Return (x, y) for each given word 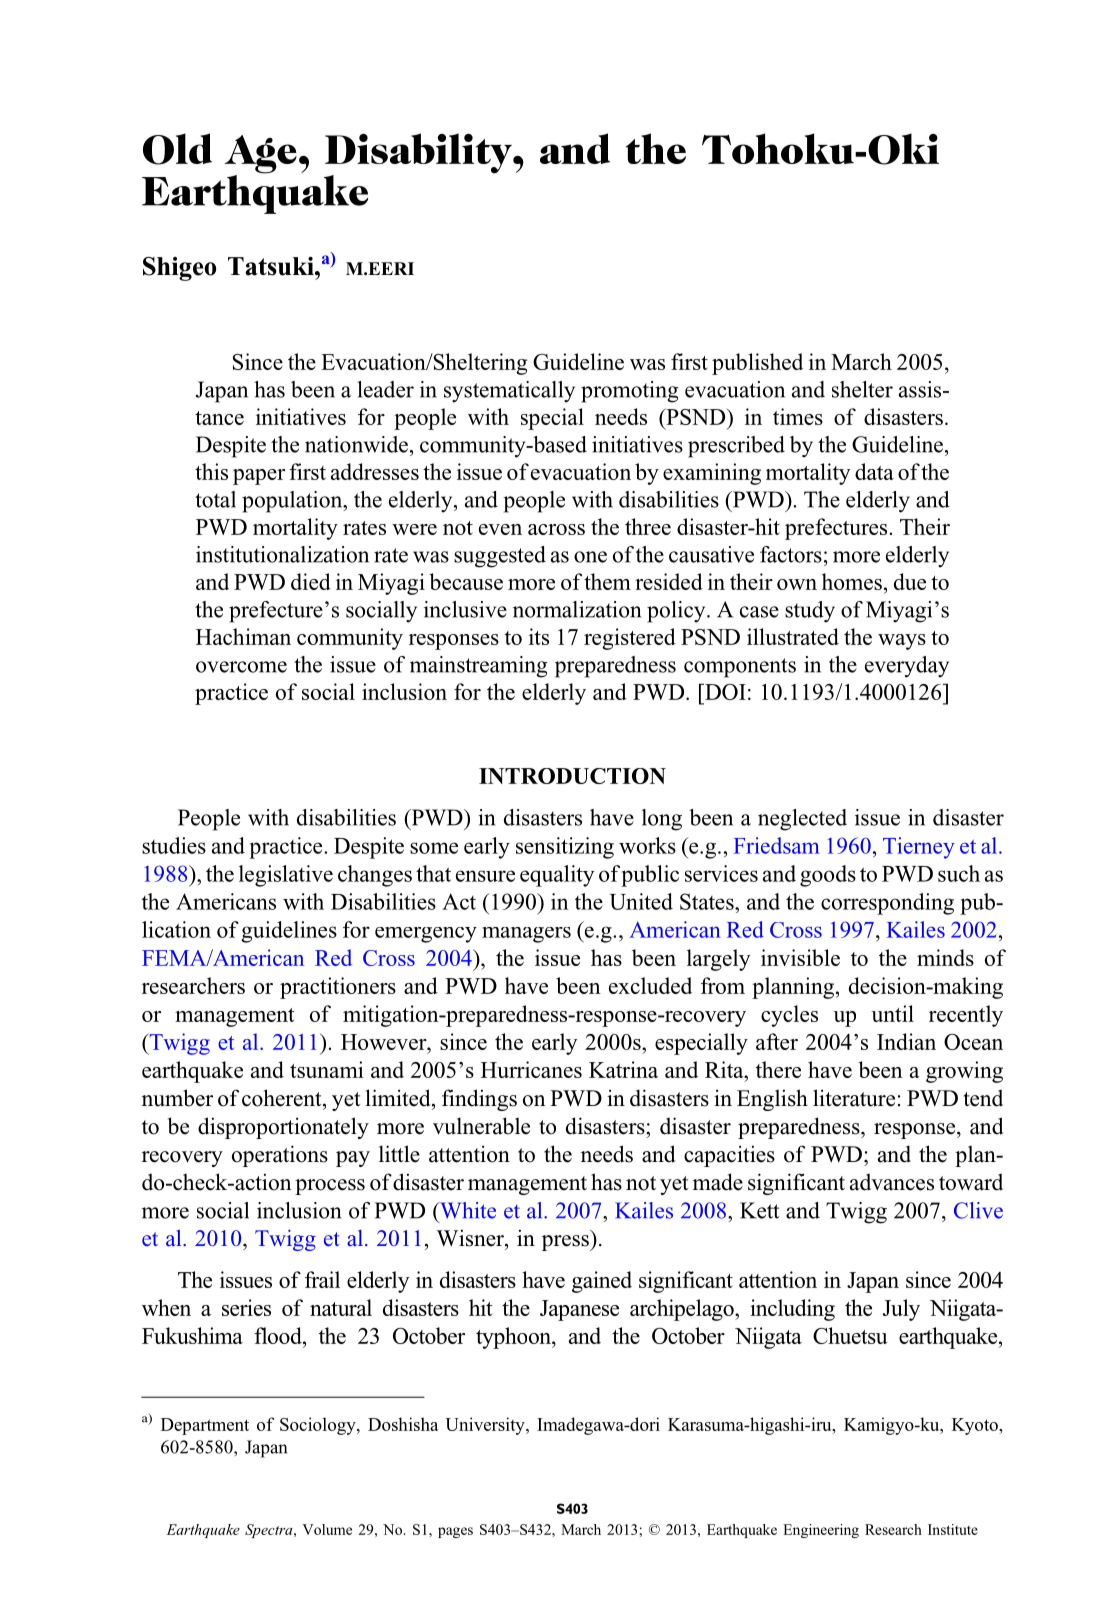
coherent (283, 1098)
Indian (906, 1041)
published (757, 364)
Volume (327, 1529)
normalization (577, 609)
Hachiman (243, 636)
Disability (420, 154)
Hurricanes (531, 1069)
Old (177, 149)
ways (902, 642)
